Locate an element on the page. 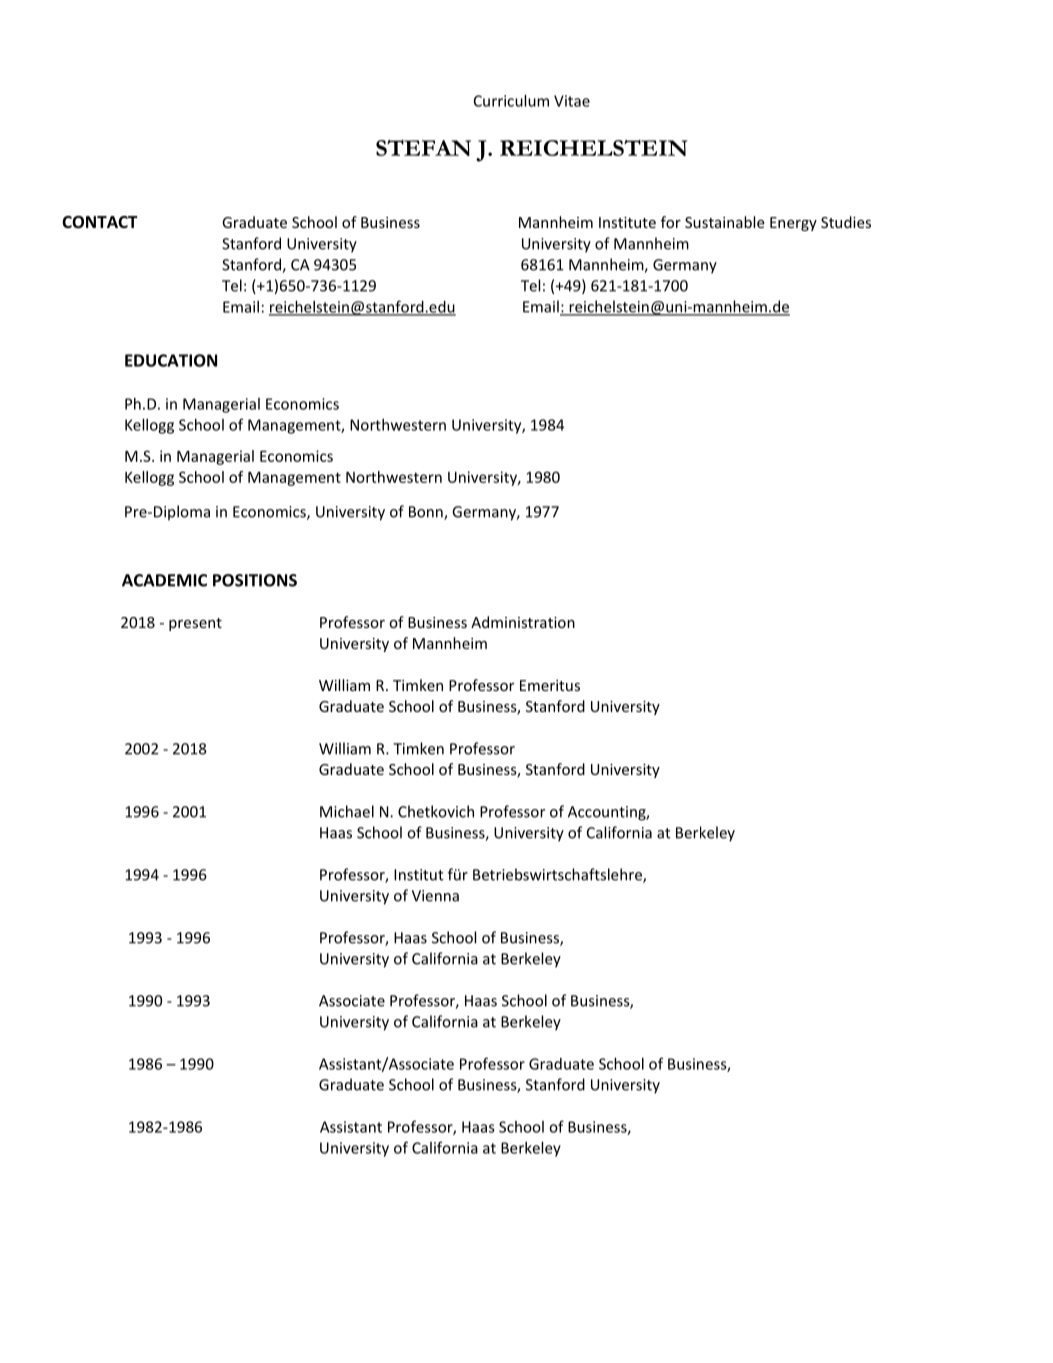  present is located at coordinates (195, 624).
